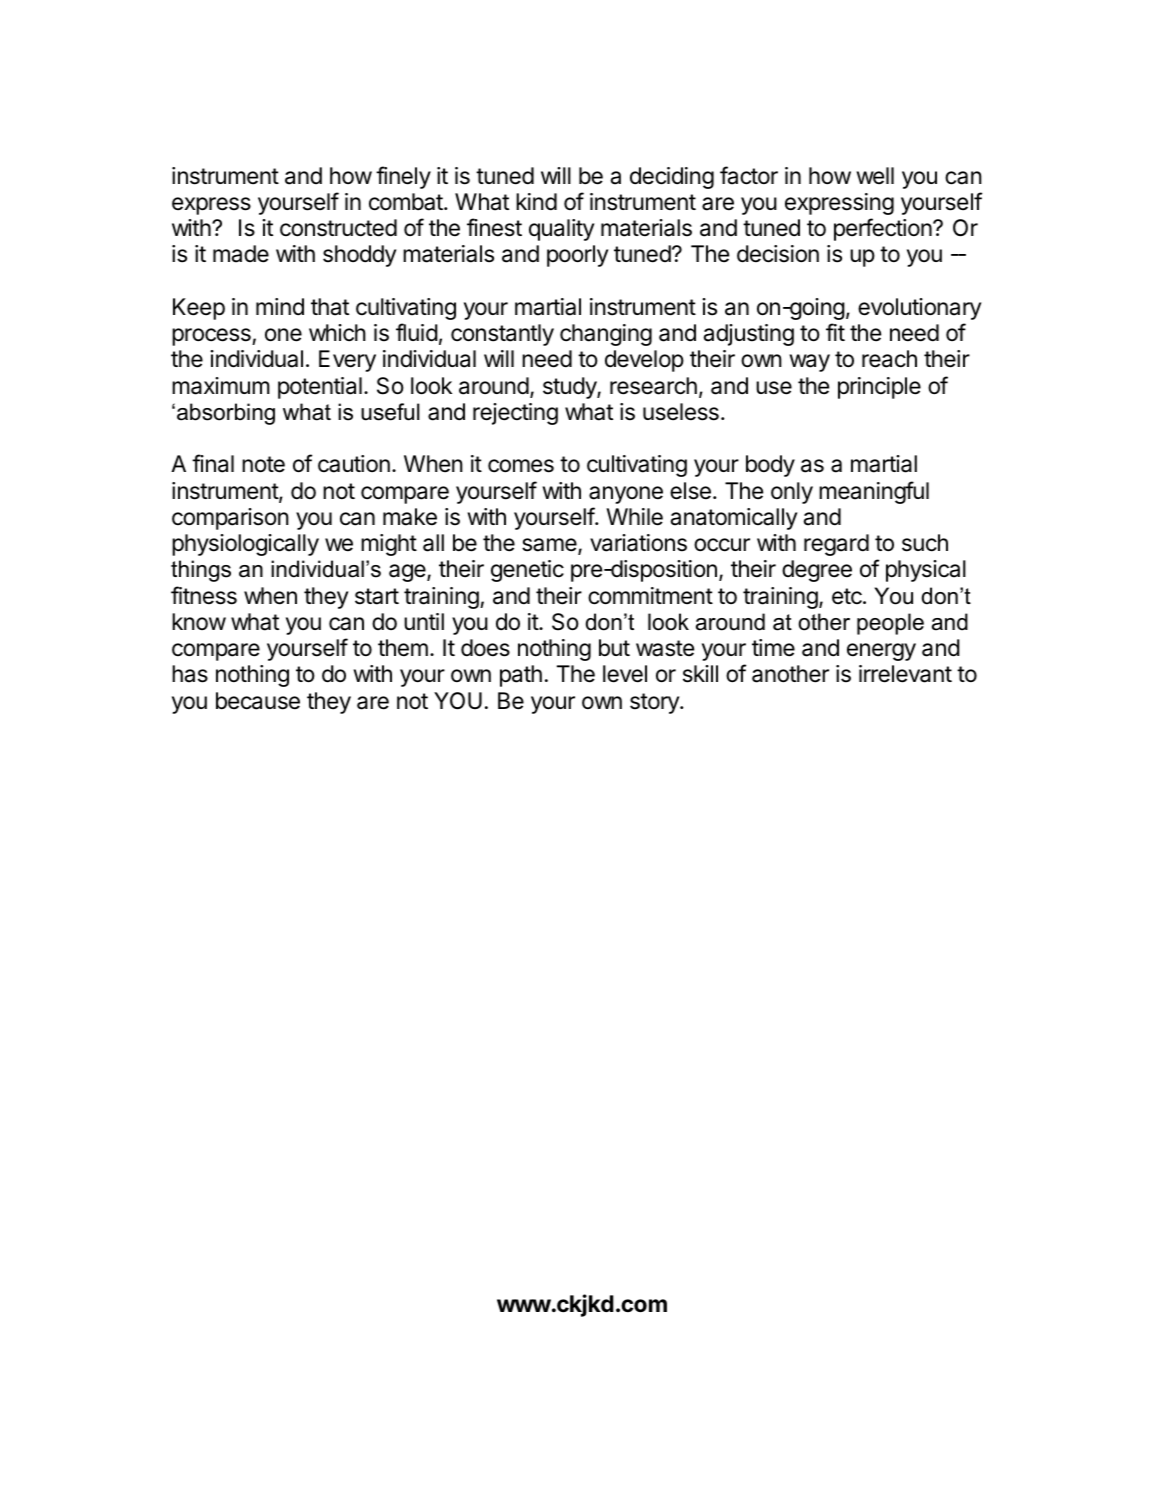 This screenshot has width=1164, height=1506. What do you see at coordinates (527, 571) in the screenshot?
I see `genetic` at bounding box center [527, 571].
